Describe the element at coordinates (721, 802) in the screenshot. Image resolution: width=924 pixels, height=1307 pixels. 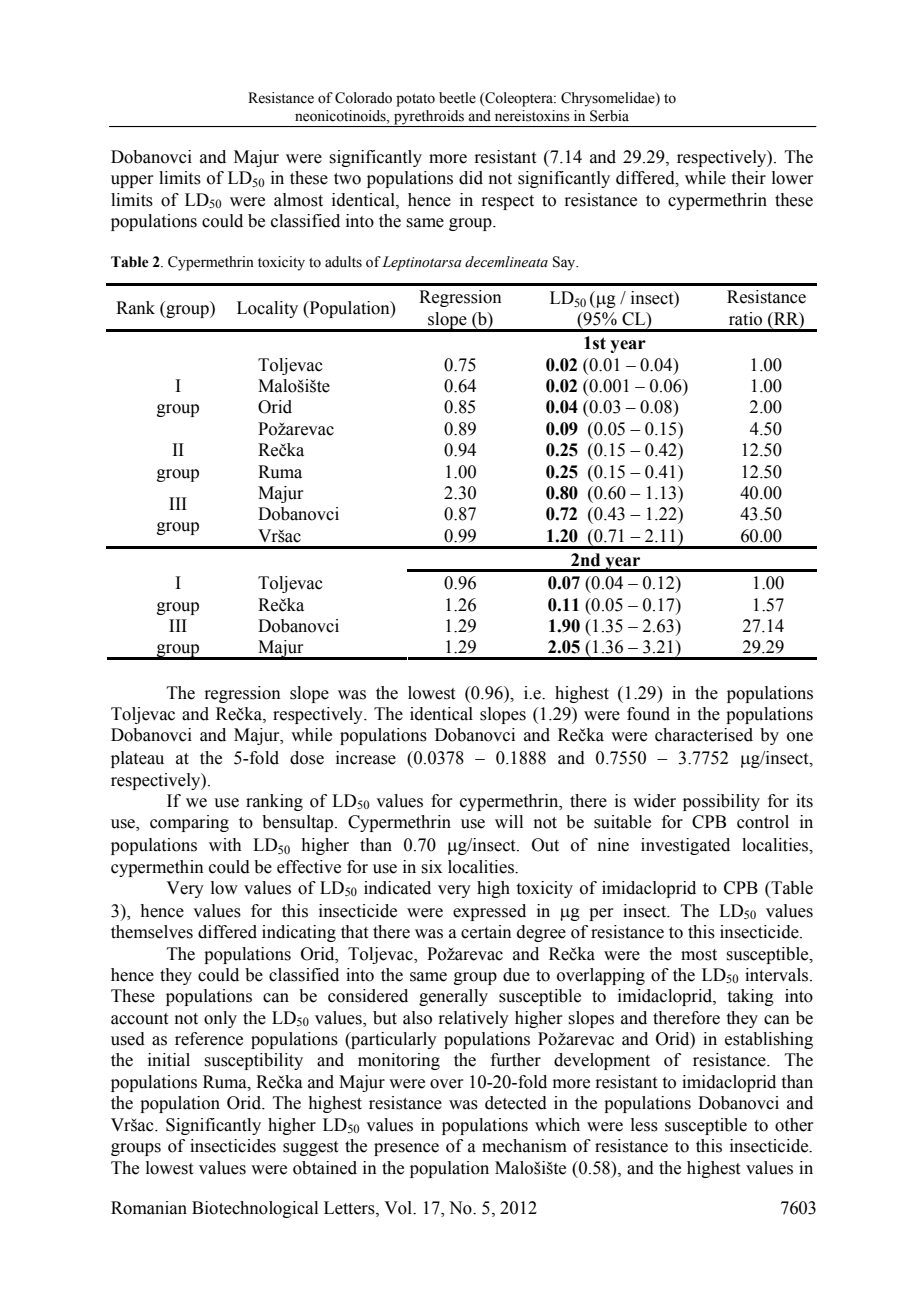
I see `possibility` at that location.
